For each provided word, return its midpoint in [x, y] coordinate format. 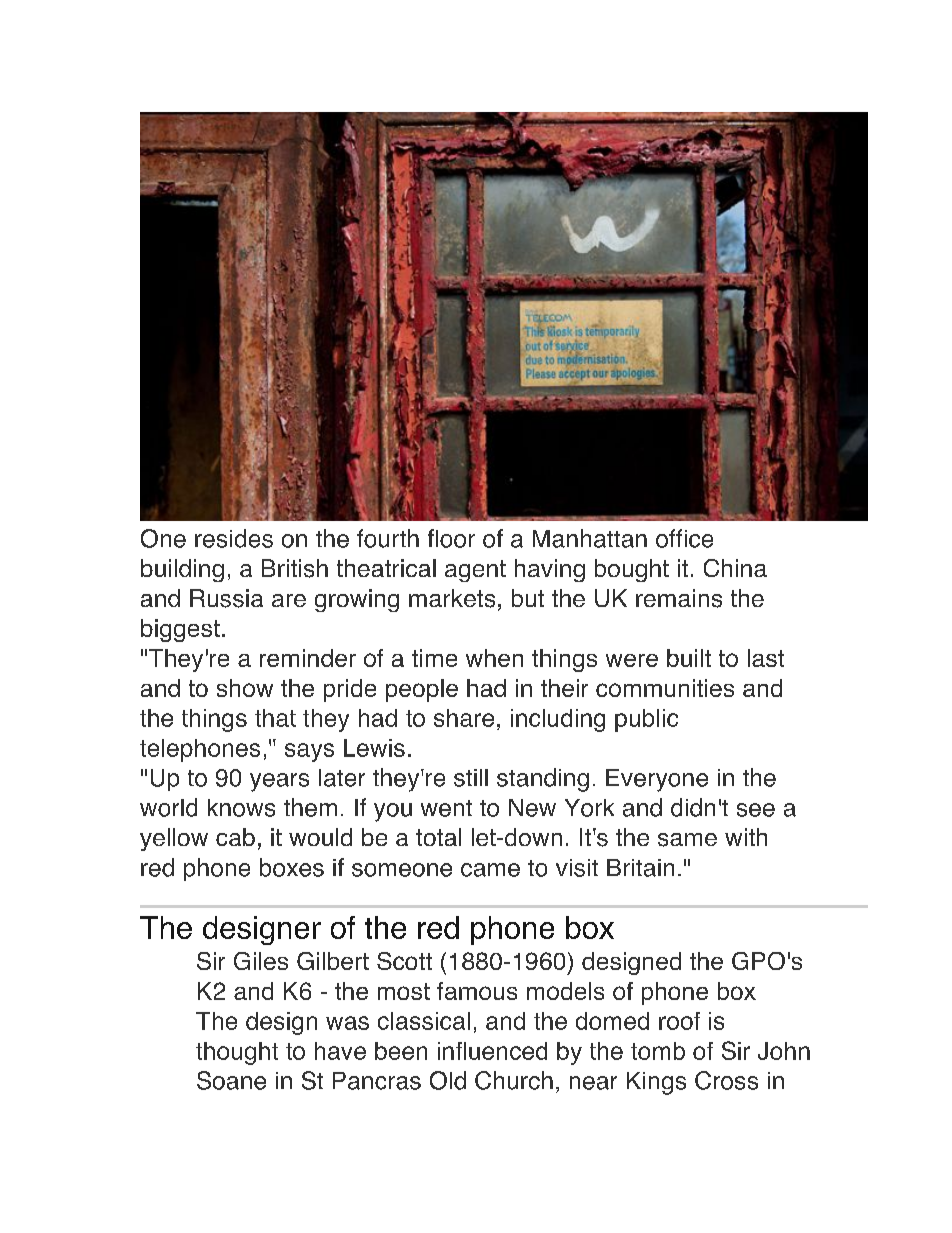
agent [475, 571]
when [494, 658]
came [490, 870]
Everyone [657, 780]
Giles [261, 961]
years [279, 782]
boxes [292, 867]
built [689, 658]
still [471, 778]
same [687, 840]
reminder [308, 658]
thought [237, 1053]
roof [679, 1021]
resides [234, 538]
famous [477, 991]
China [735, 568]
